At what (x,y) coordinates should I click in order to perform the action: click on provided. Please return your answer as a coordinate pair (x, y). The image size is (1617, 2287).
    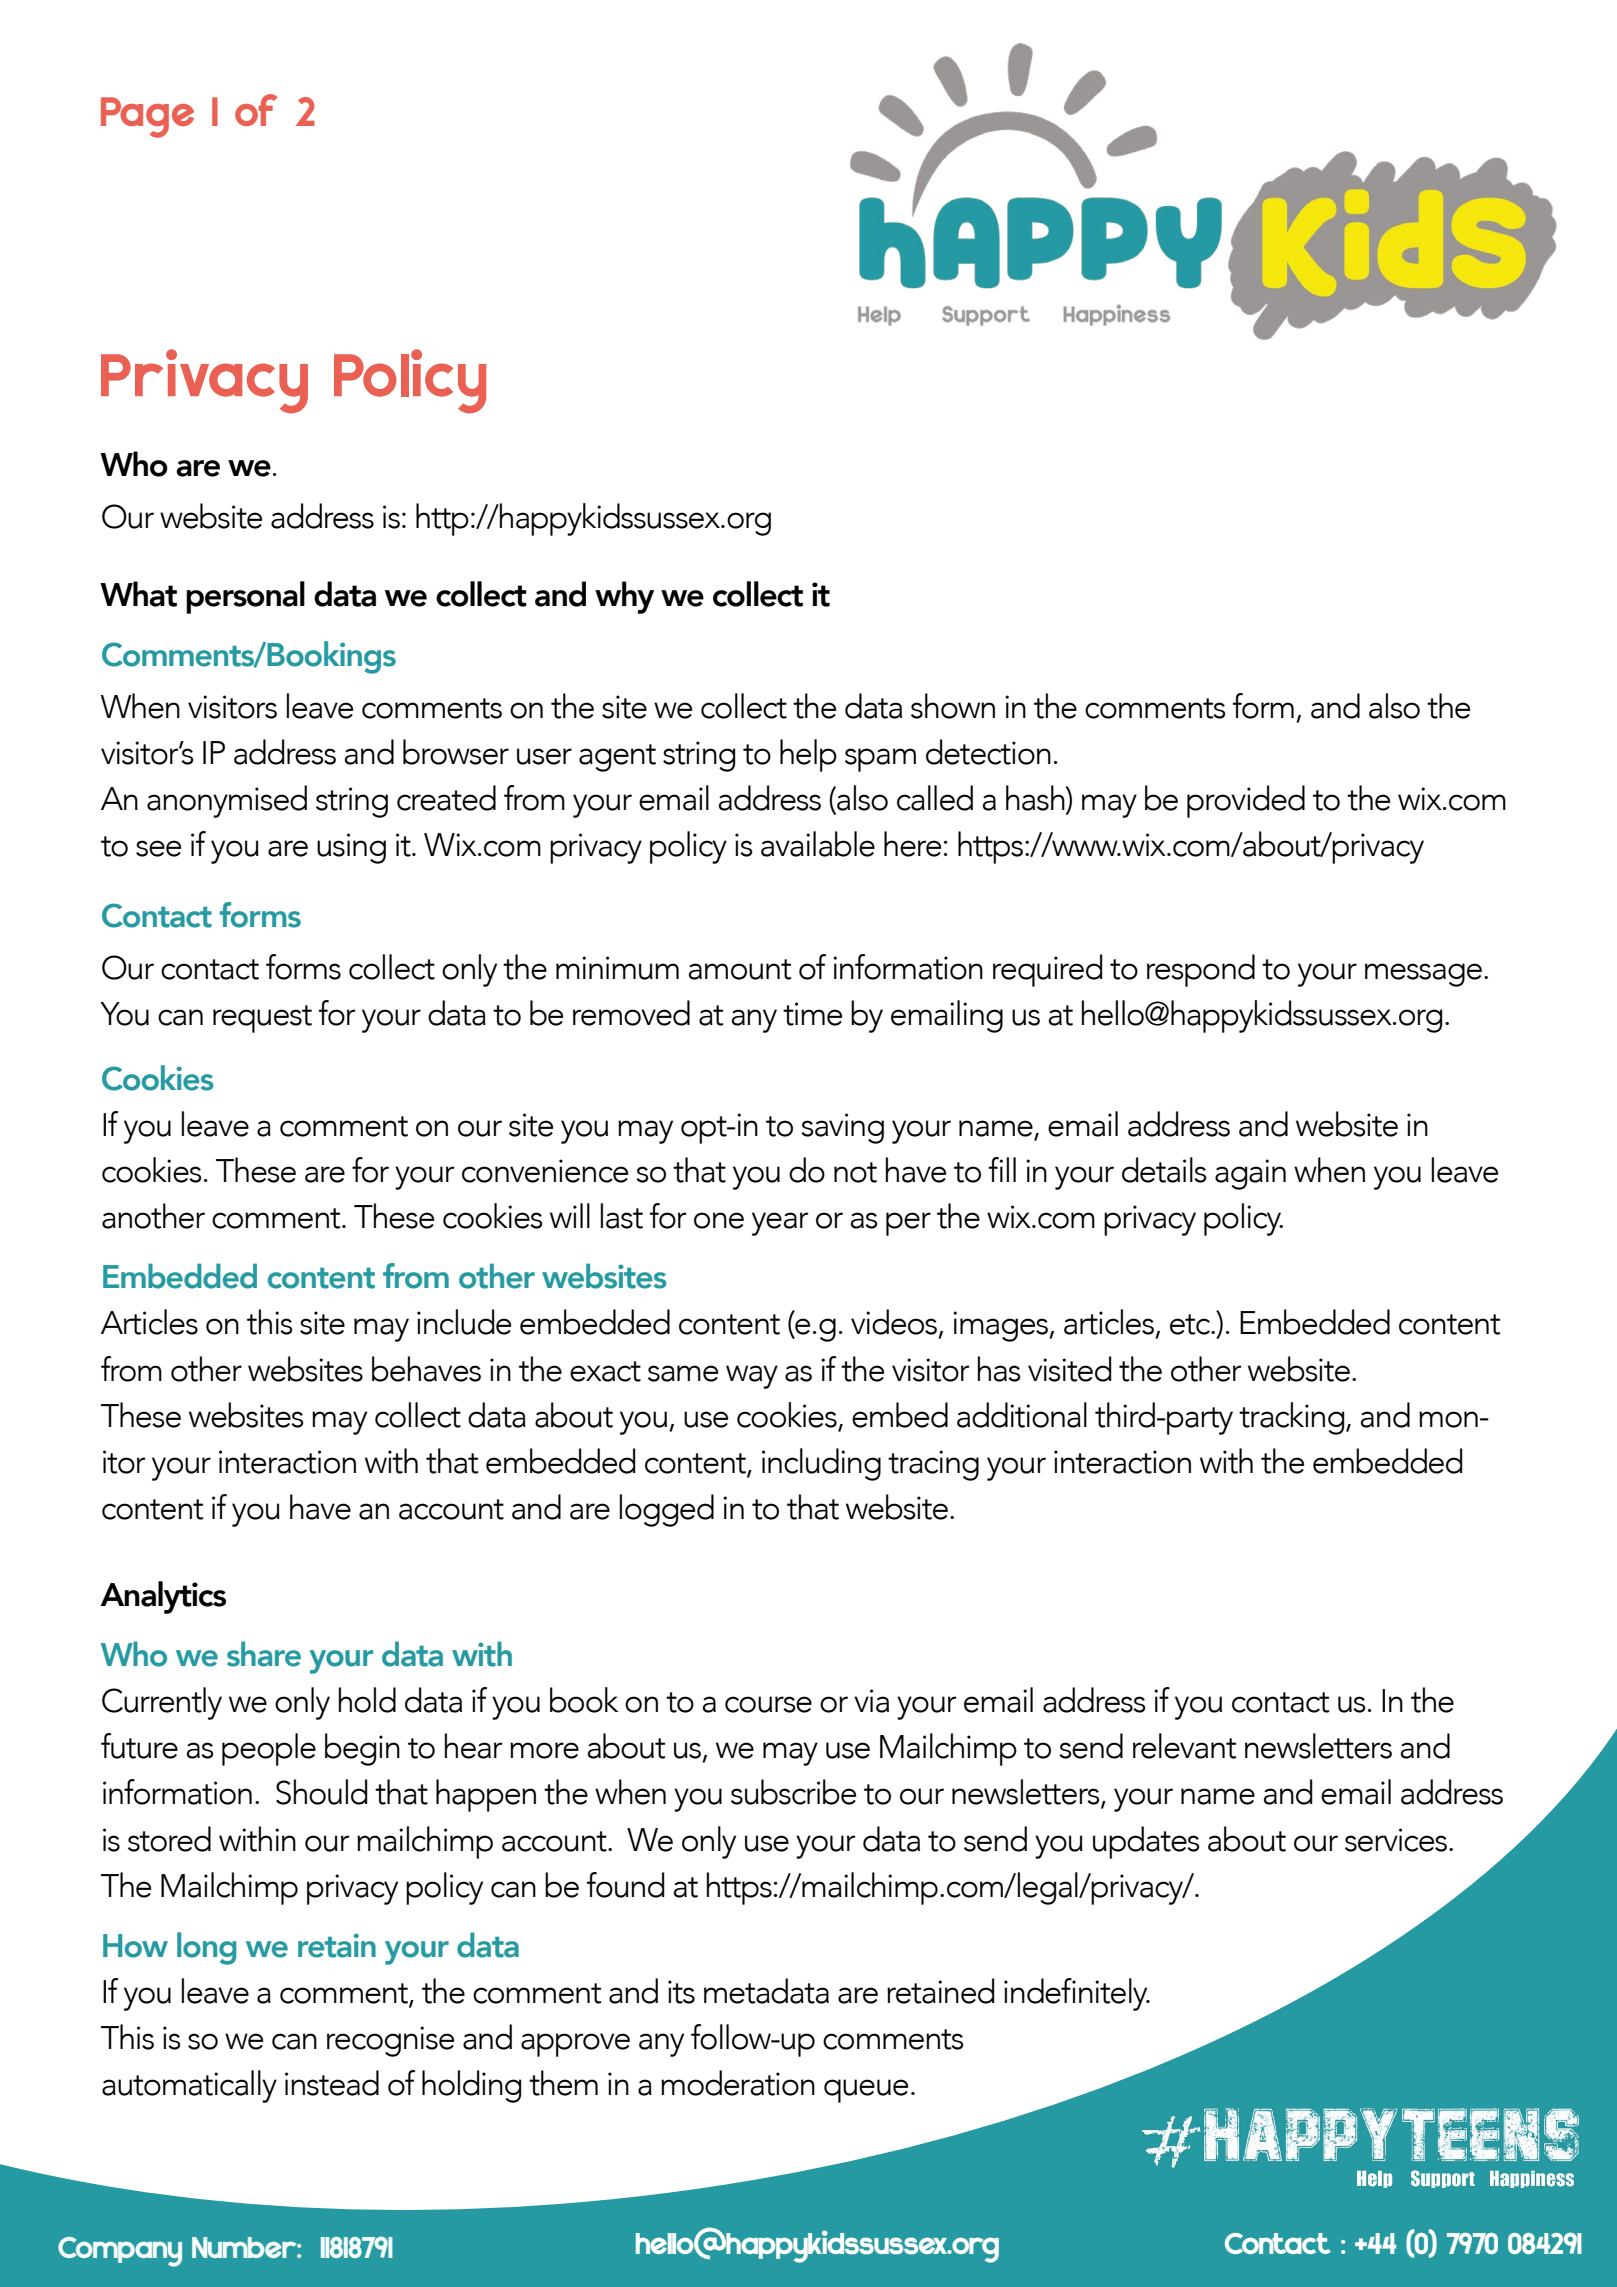
    Looking at the image, I should click on (1246, 801).
